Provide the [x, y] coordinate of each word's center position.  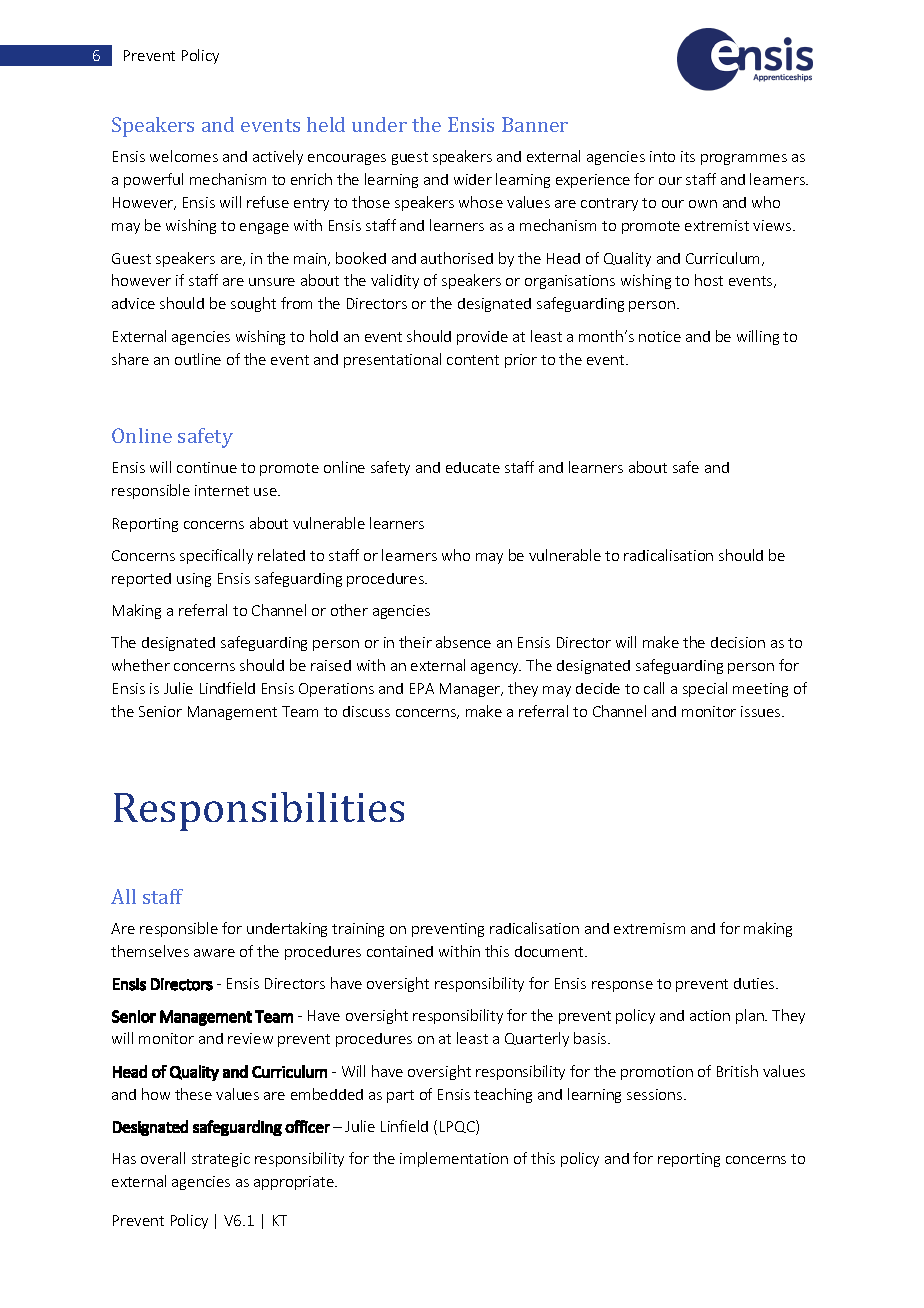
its [688, 156]
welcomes [184, 156]
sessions [656, 1094]
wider [473, 179]
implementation [454, 1159]
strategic [221, 1160]
